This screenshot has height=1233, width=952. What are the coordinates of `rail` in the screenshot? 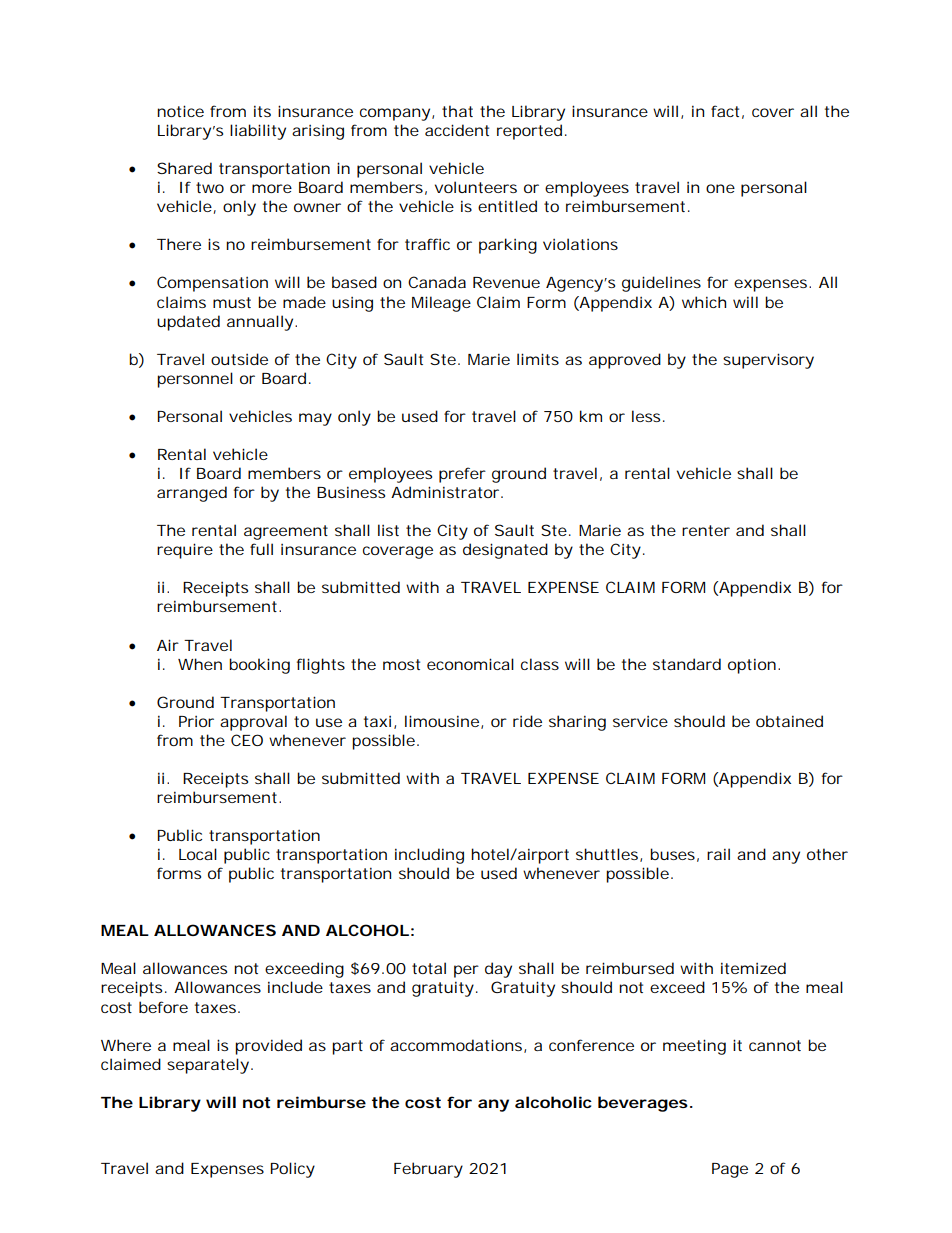 It's located at (718, 854).
